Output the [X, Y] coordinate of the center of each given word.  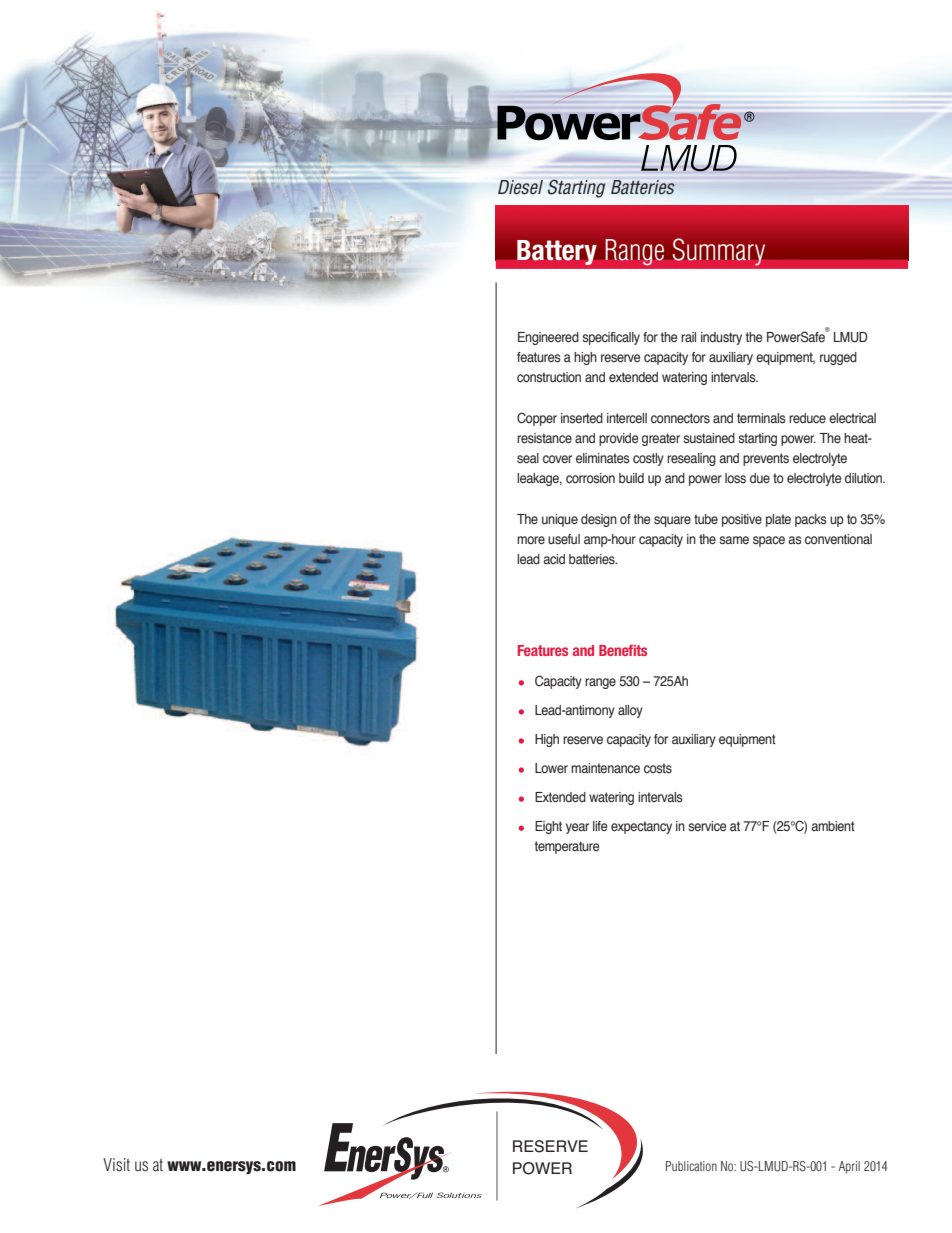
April [849, 1167]
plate [778, 520]
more [531, 540]
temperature [567, 847]
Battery [557, 252]
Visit [116, 1164]
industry [721, 338]
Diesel [520, 187]
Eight [548, 827]
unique [560, 520]
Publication [691, 1166]
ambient [833, 826]
